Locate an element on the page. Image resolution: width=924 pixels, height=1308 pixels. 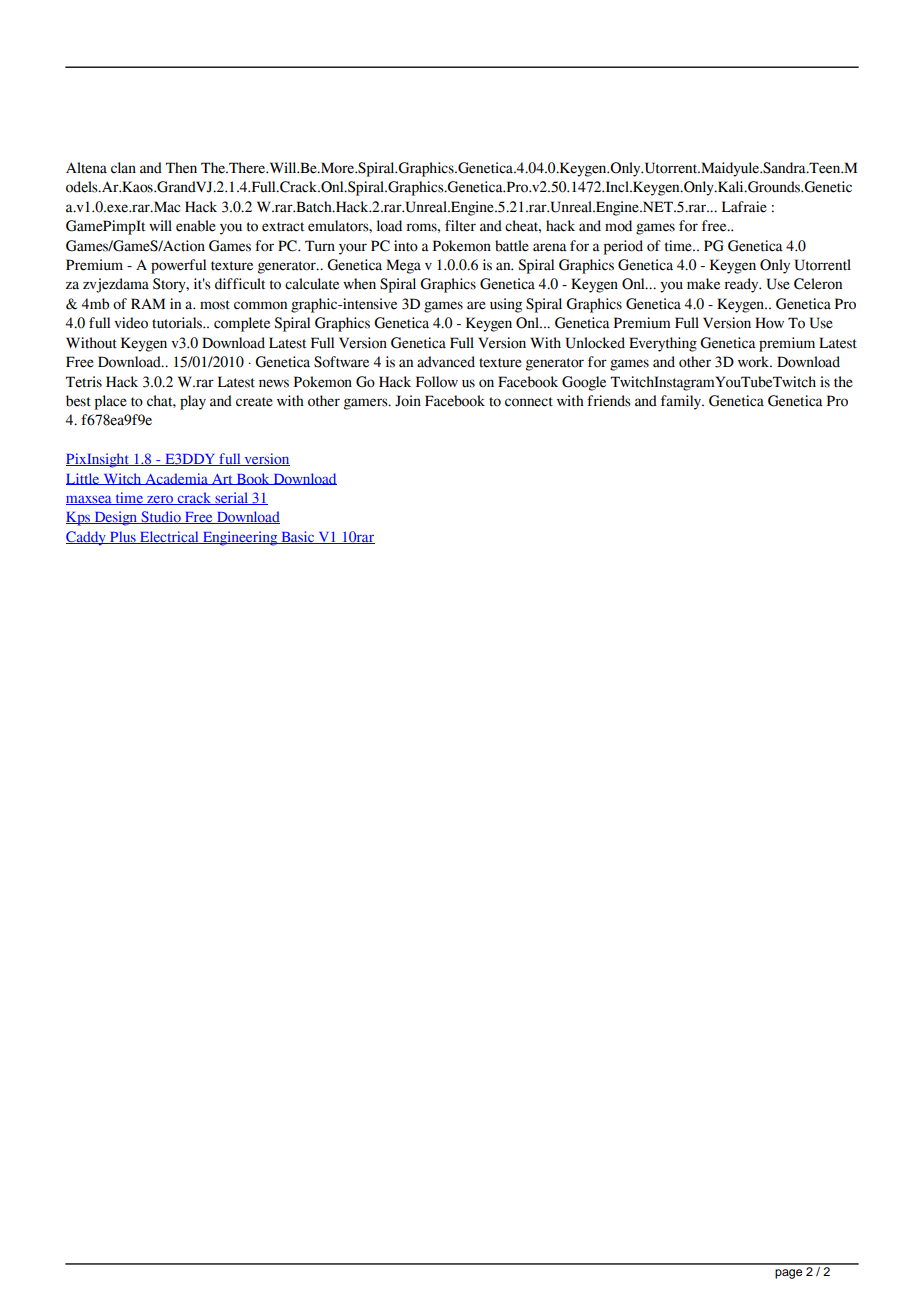
Electrical is located at coordinates (169, 537).
